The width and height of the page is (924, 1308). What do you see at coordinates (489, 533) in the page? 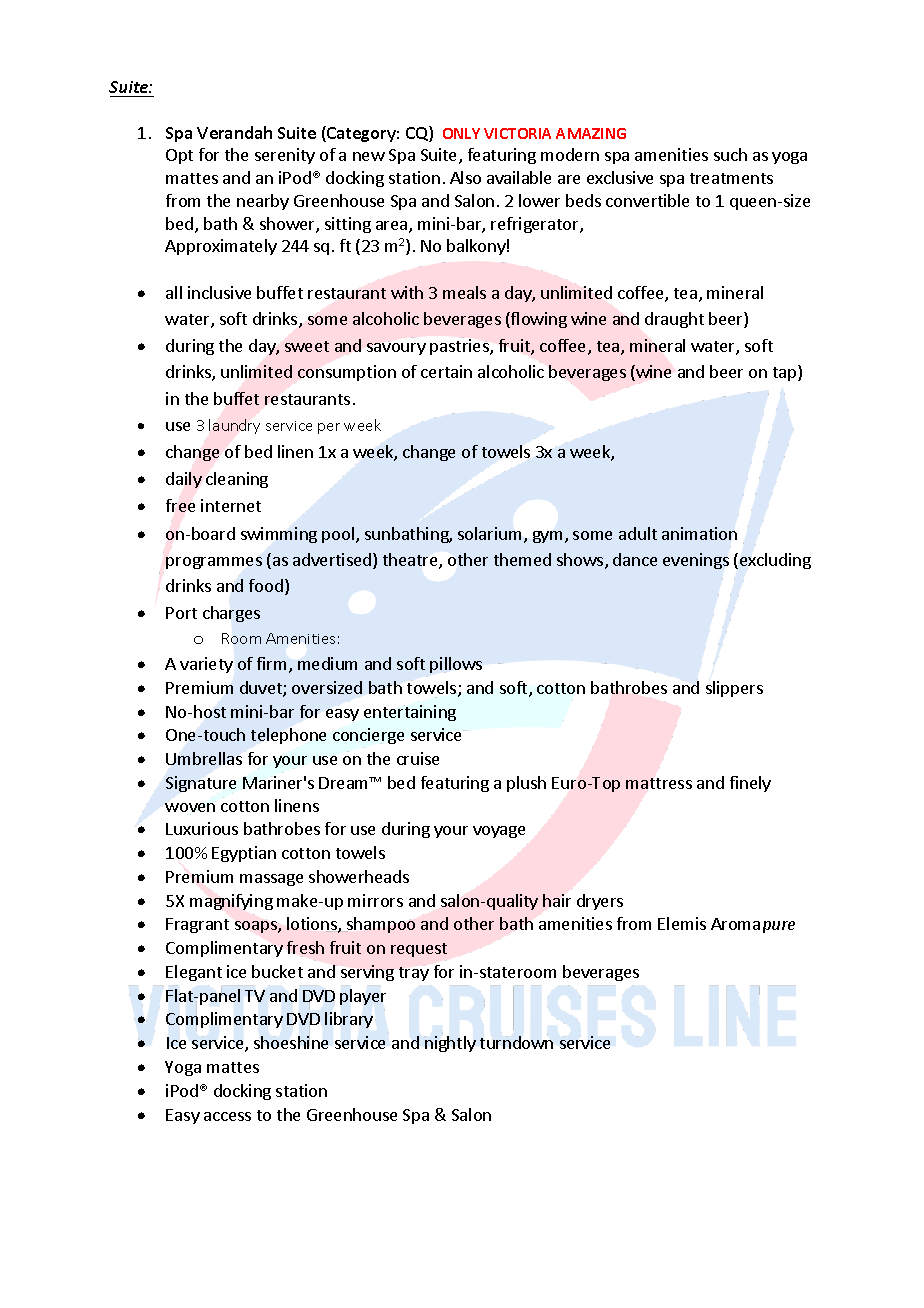
I see `solarium` at bounding box center [489, 533].
